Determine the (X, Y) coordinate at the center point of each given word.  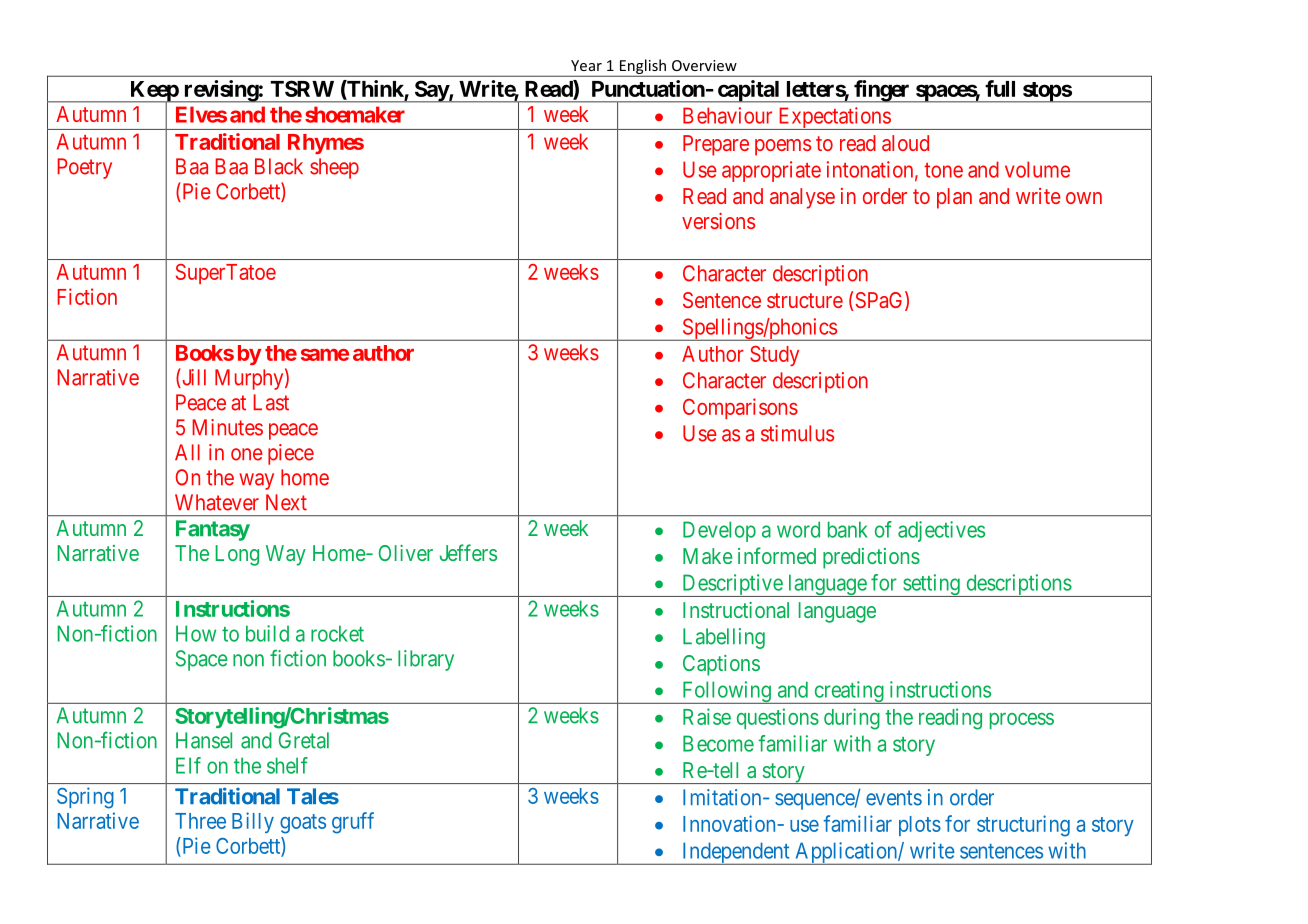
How (196, 633)
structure (805, 300)
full (1000, 88)
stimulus (797, 433)
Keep (154, 92)
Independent (736, 853)
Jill (193, 378)
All (187, 452)
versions (718, 221)
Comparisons (740, 408)
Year (586, 65)
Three (200, 821)
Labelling (724, 638)
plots (920, 826)
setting (931, 585)
